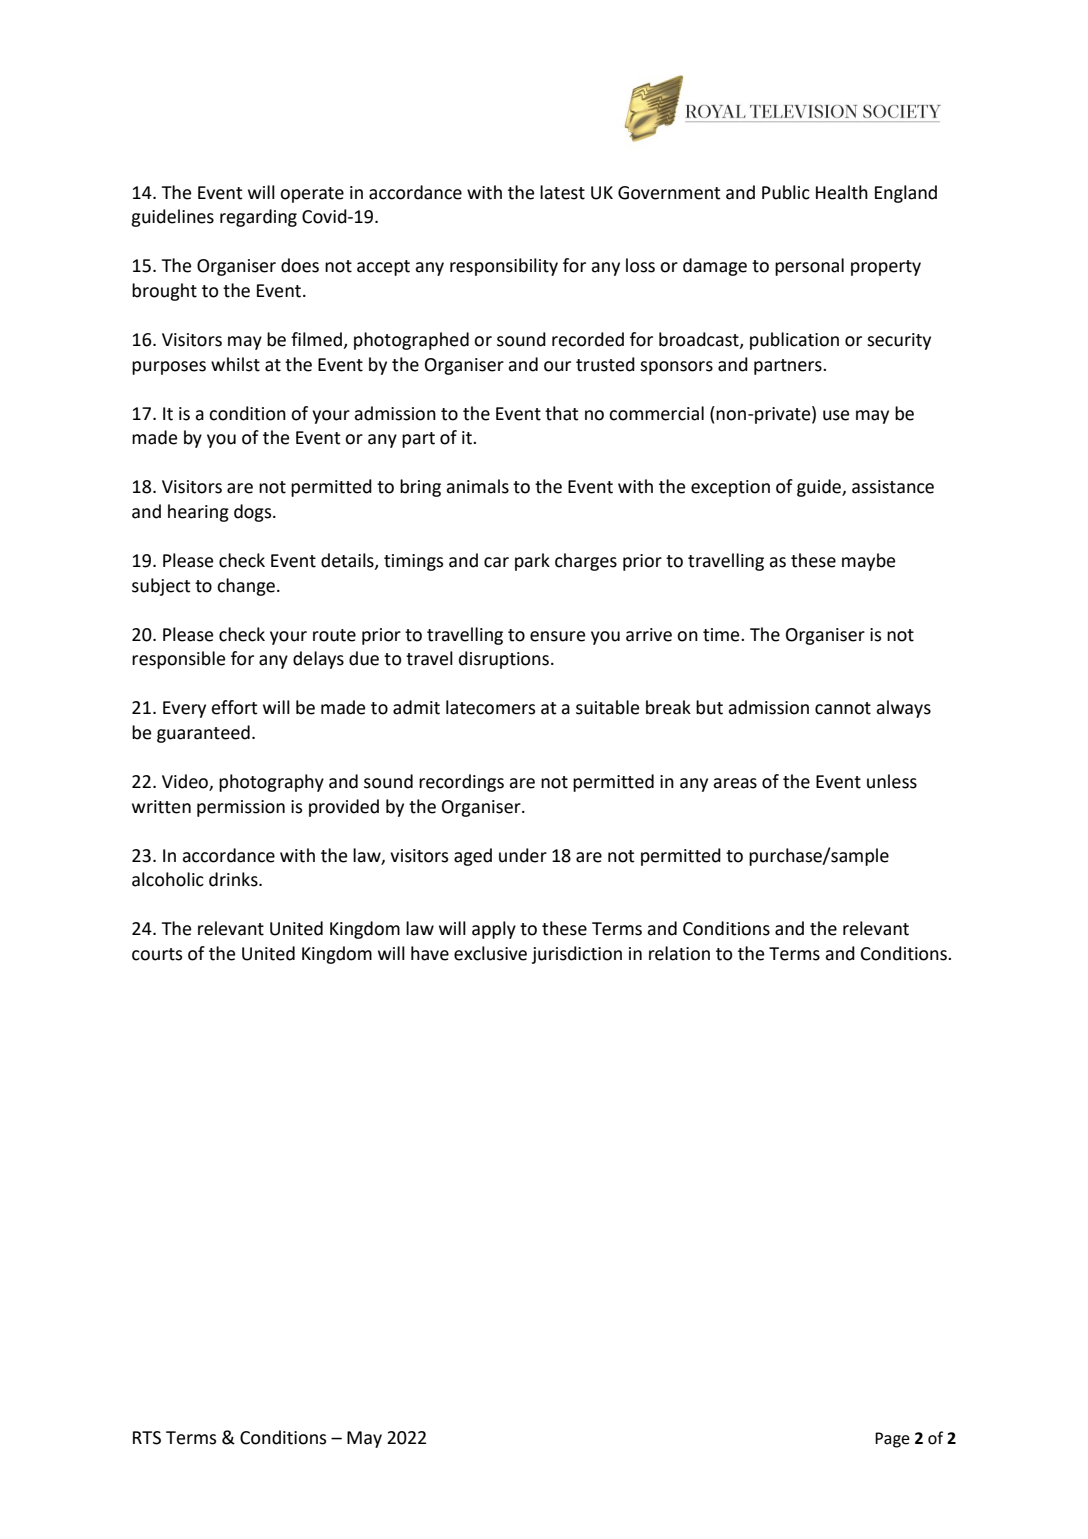  What do you see at coordinates (504, 267) in the screenshot?
I see `responsibility` at bounding box center [504, 267].
